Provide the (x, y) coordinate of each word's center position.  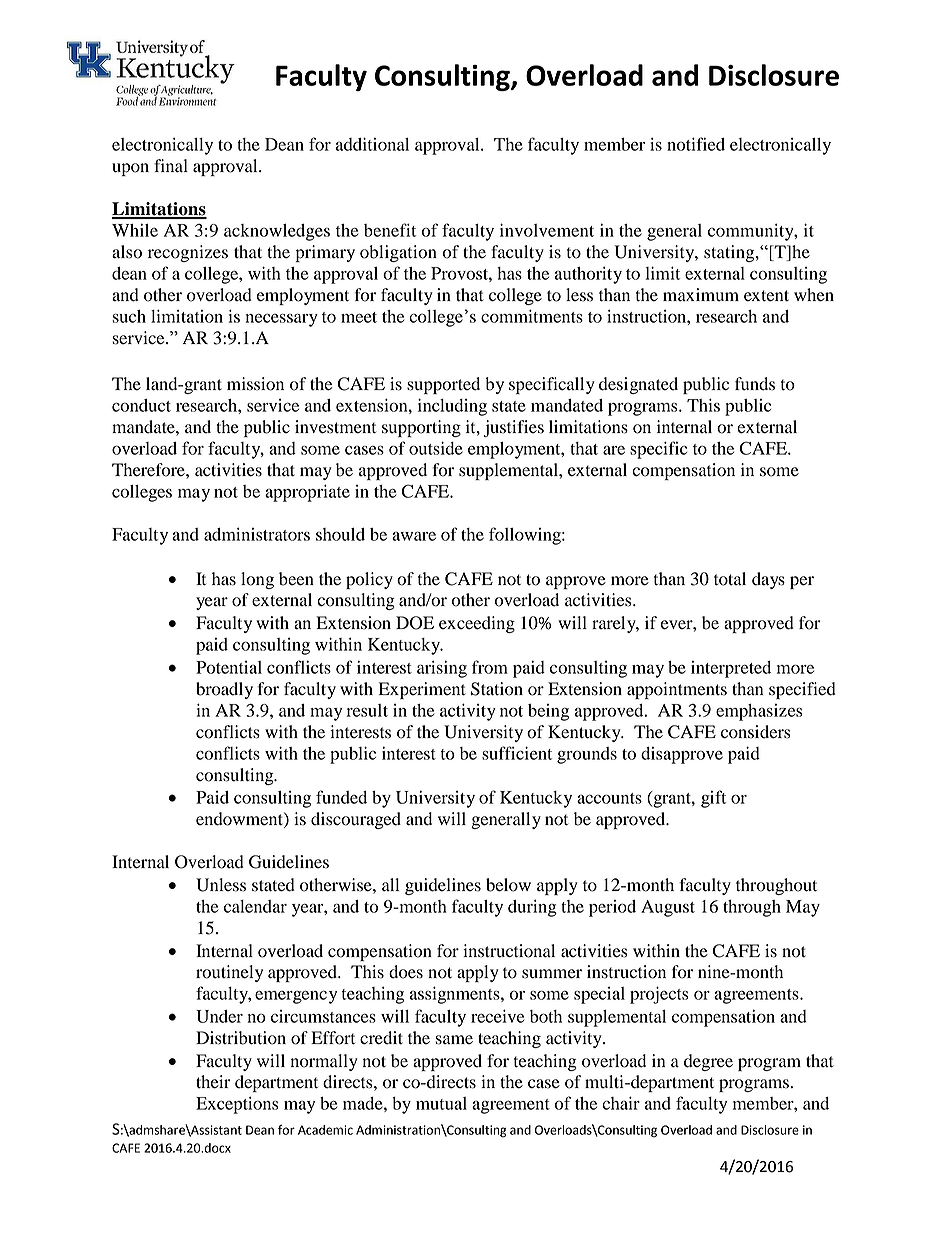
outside (436, 448)
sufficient (517, 753)
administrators (257, 534)
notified (696, 144)
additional (372, 144)
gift (713, 799)
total (730, 579)
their (213, 1082)
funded (341, 797)
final (171, 166)
